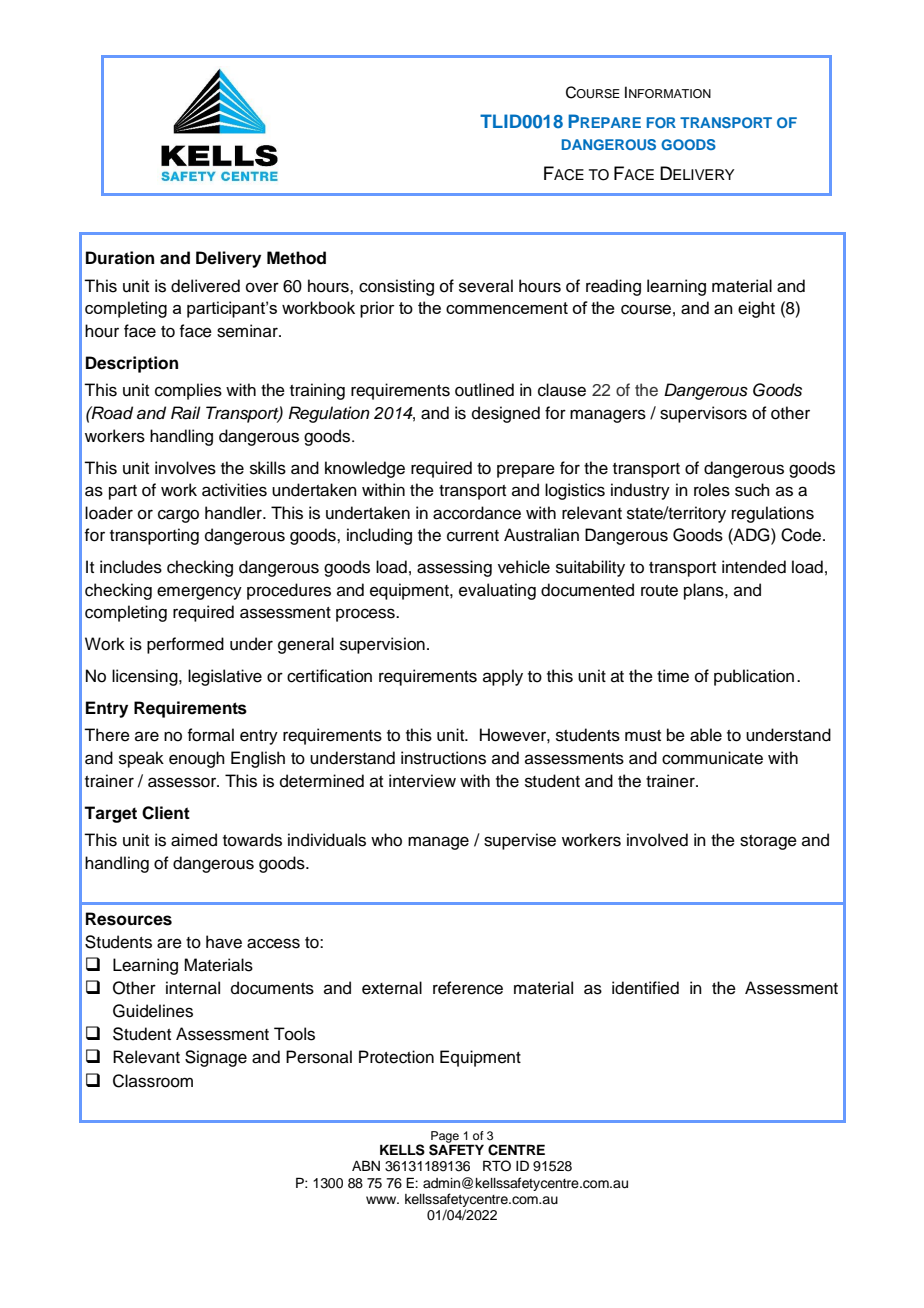 This screenshot has height=1308, width=924. Describe the element at coordinates (486, 286) in the screenshot. I see `several` at that location.
